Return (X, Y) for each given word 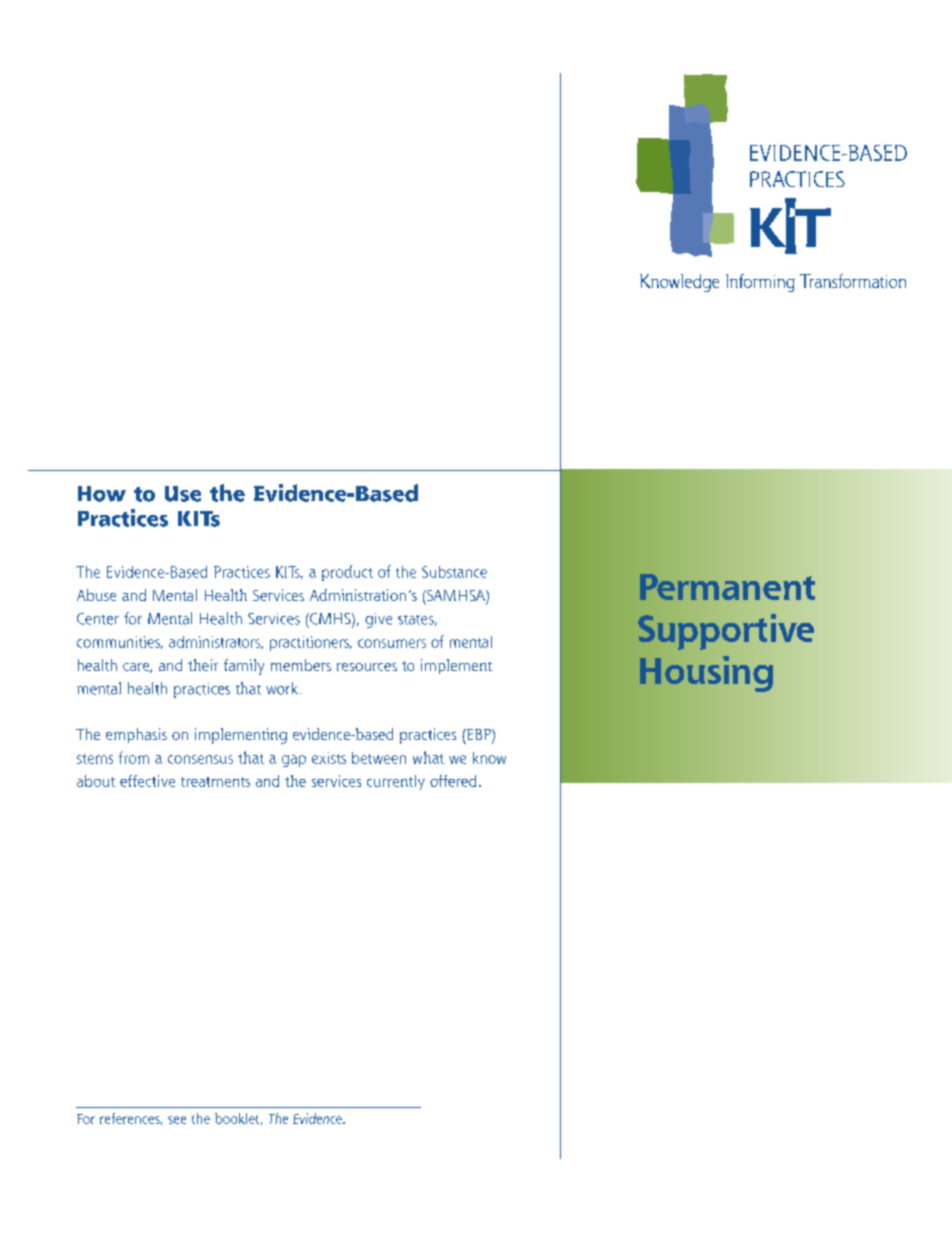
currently (396, 782)
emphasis (136, 735)
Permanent (727, 587)
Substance (454, 572)
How (102, 494)
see (177, 1120)
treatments (215, 782)
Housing (706, 674)
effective (147, 781)
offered (453, 781)
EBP (479, 736)
